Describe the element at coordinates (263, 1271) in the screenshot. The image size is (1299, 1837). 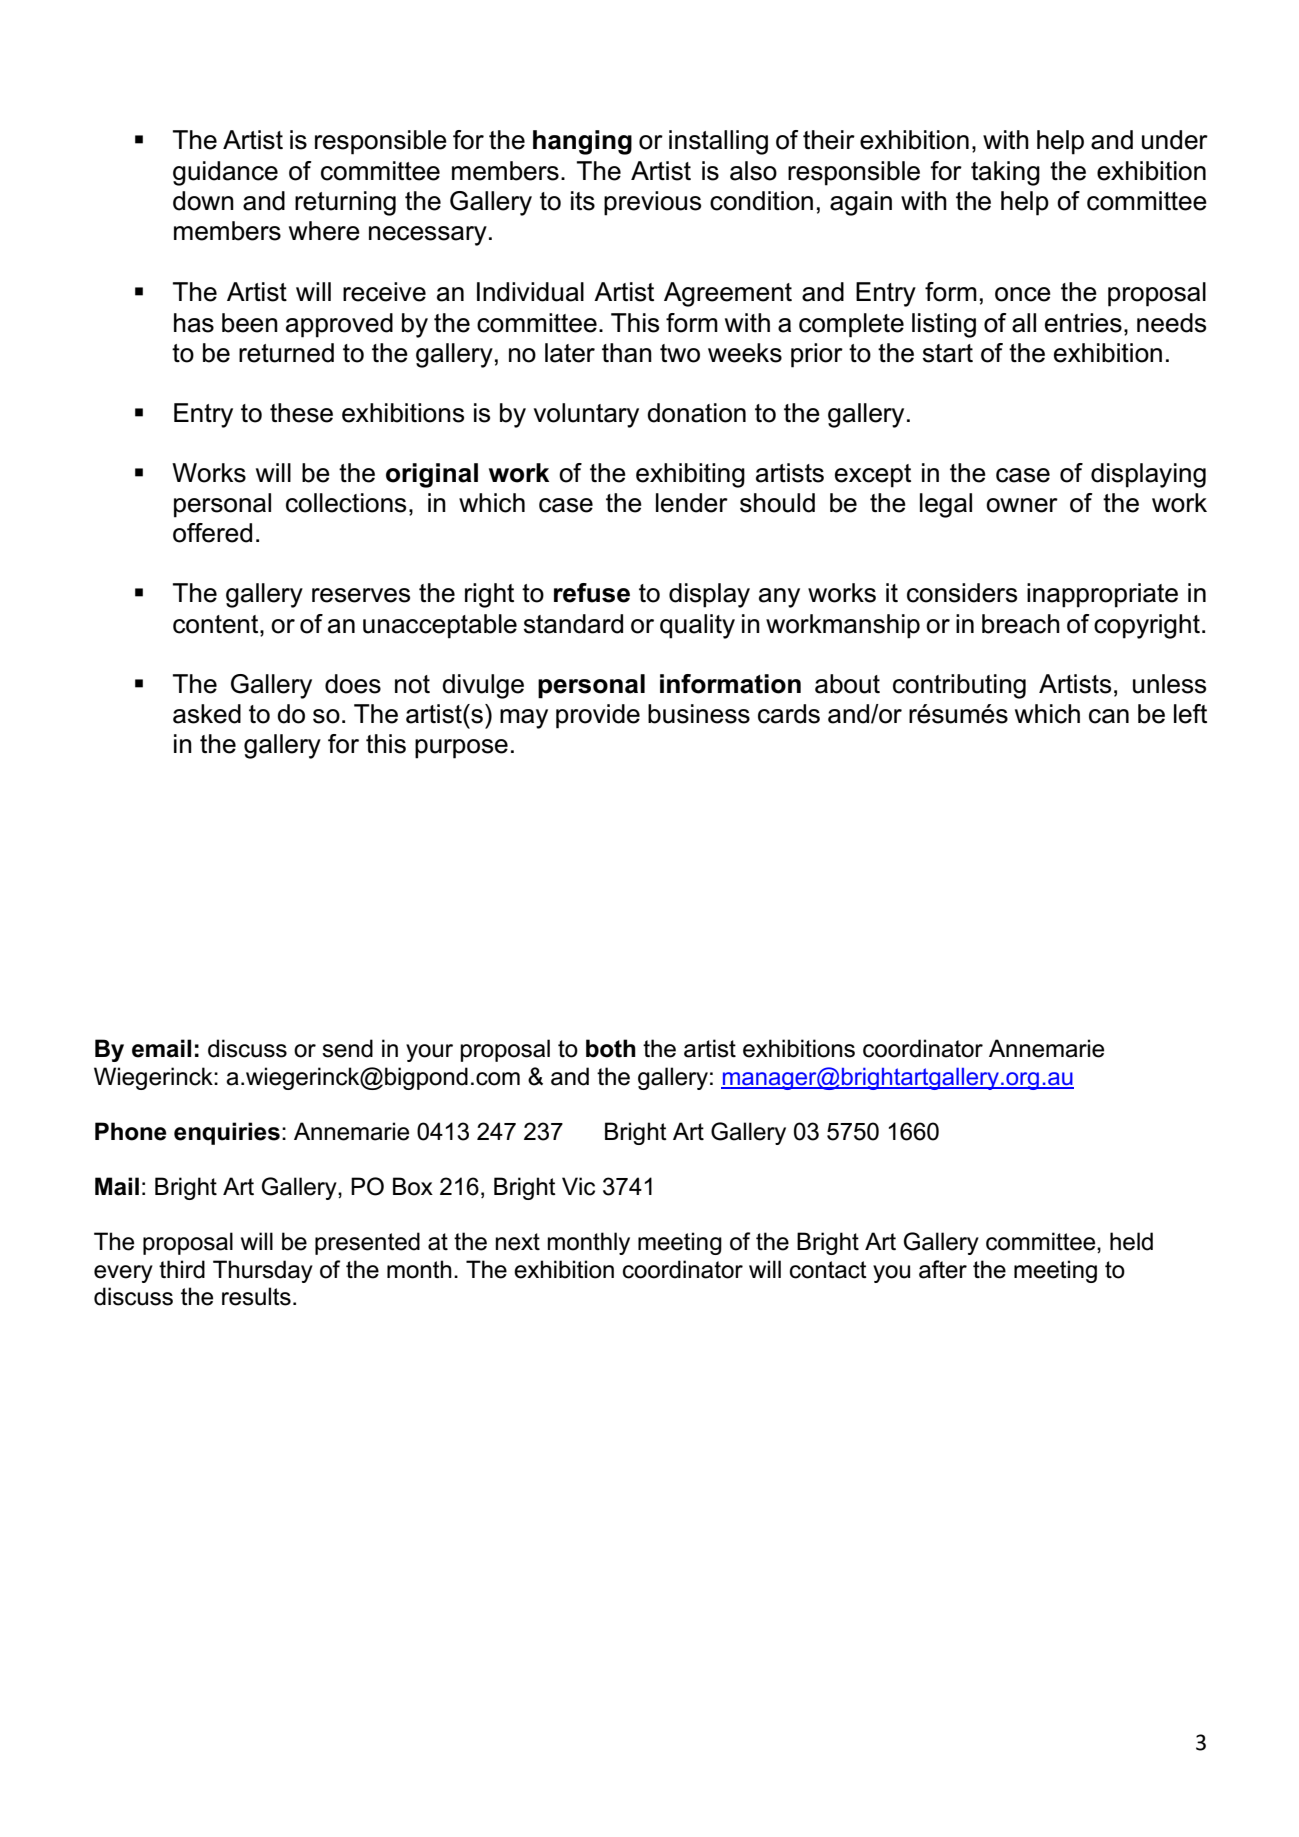
I see `Thursday` at that location.
